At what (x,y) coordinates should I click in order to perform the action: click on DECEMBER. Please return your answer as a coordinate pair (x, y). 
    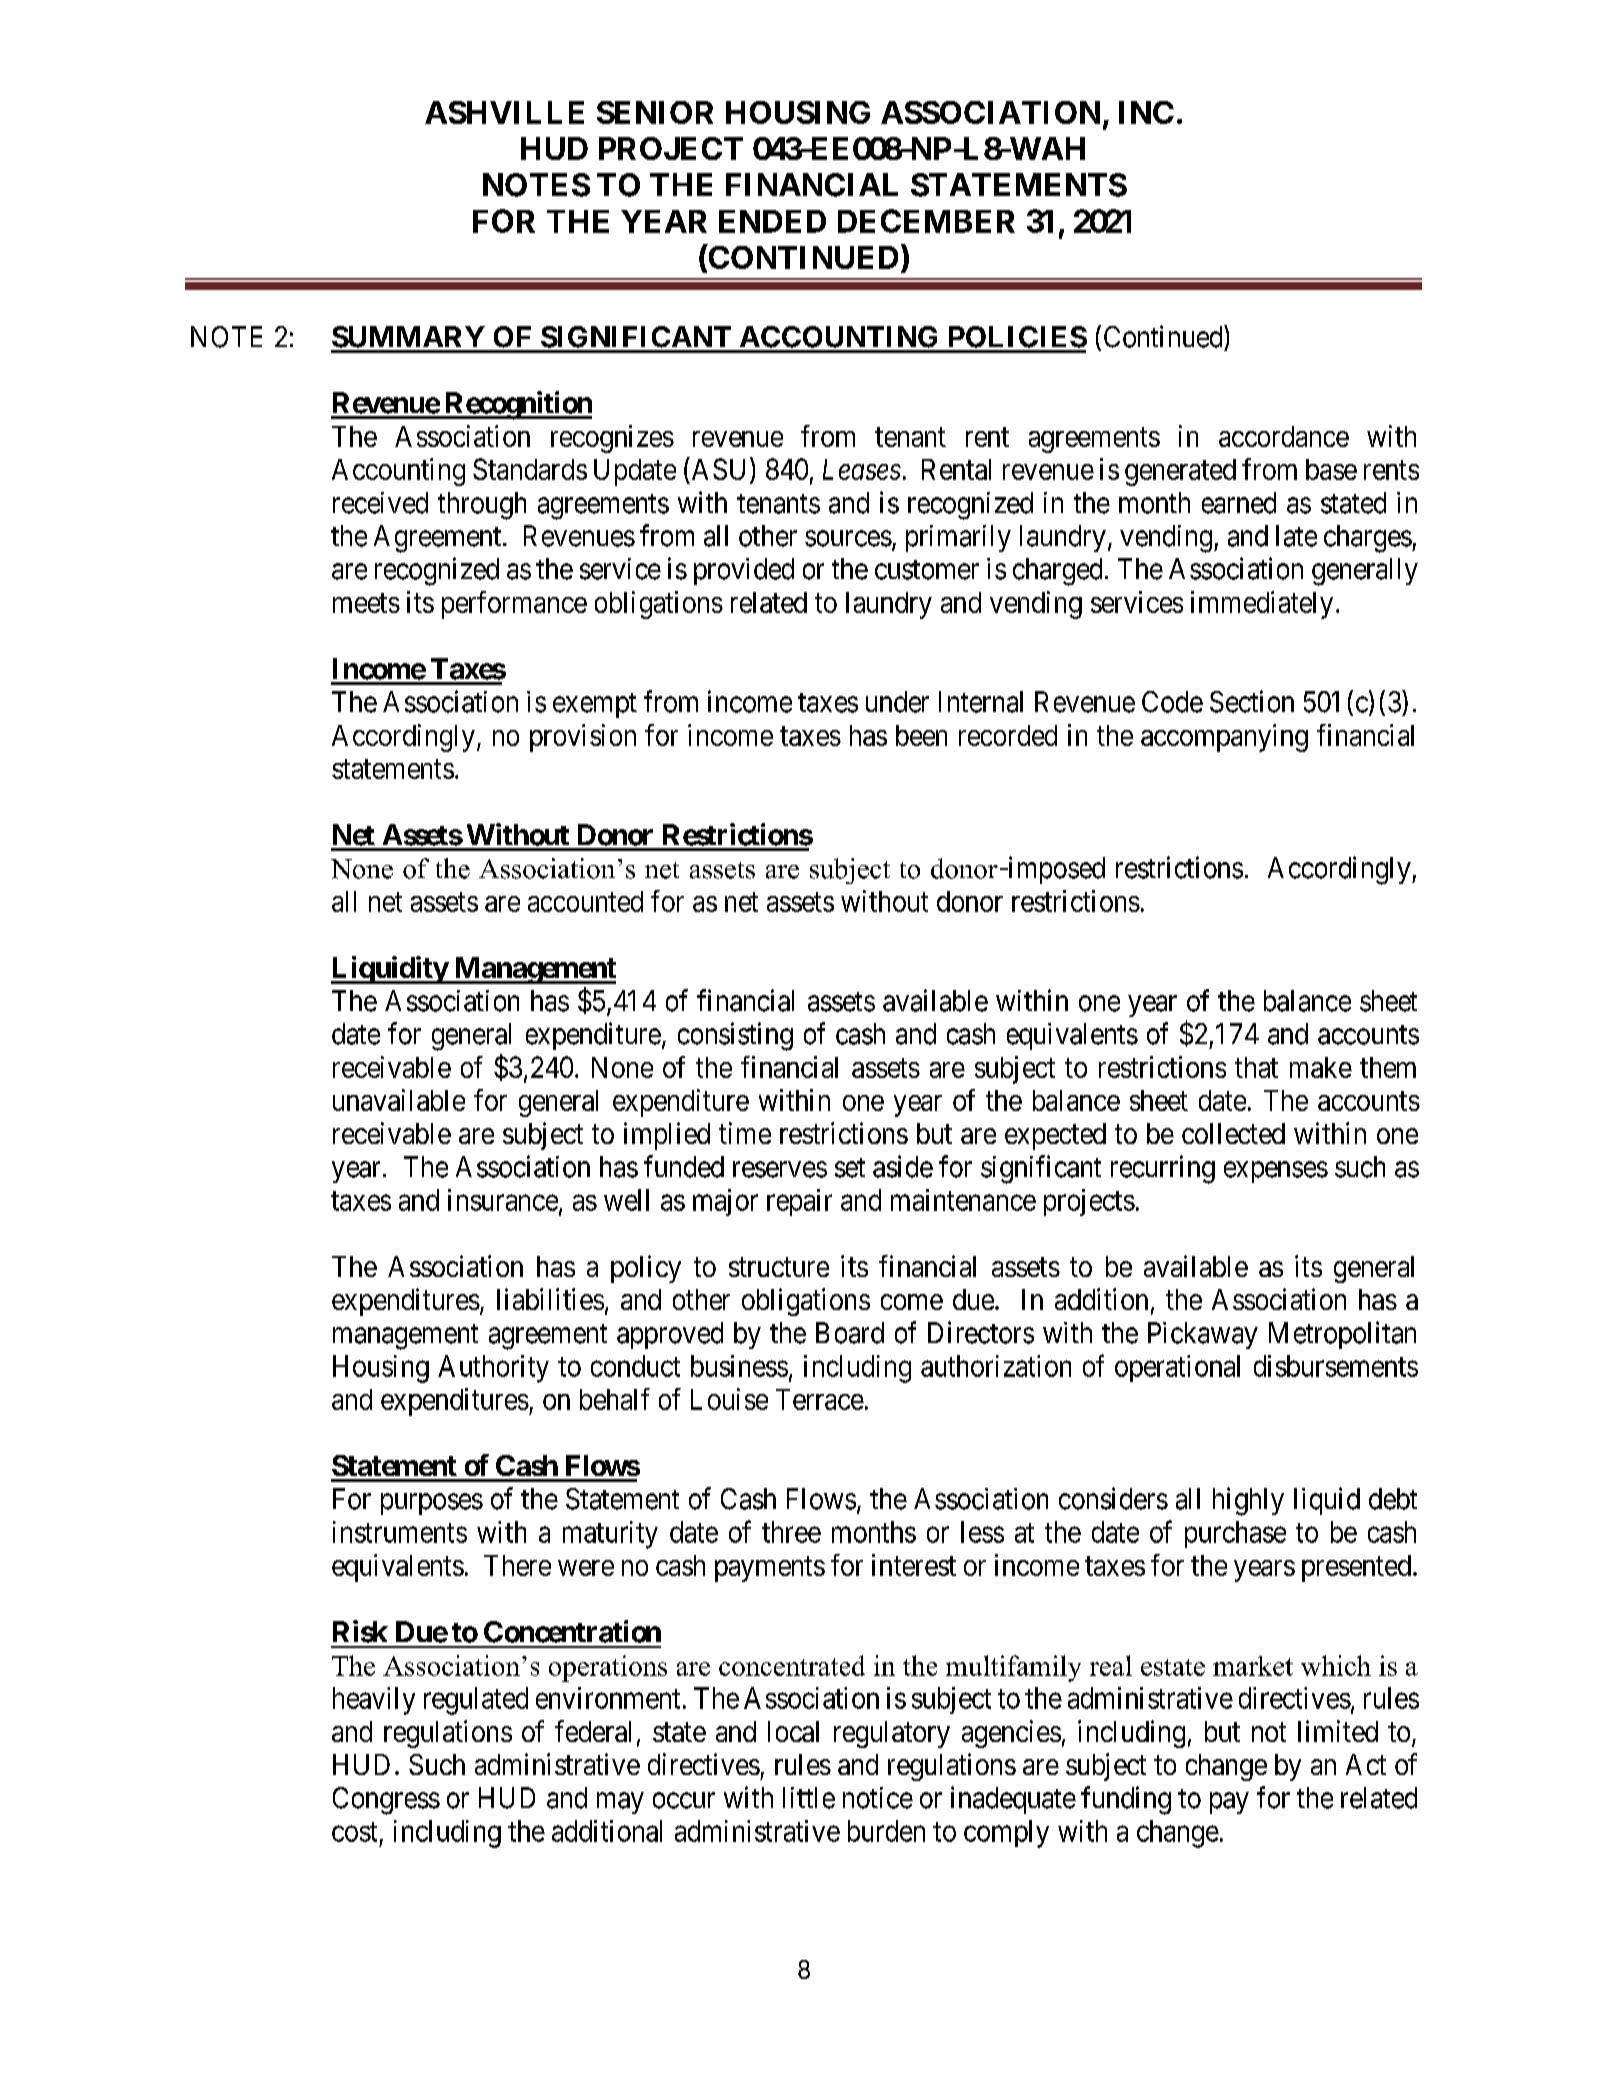
    Looking at the image, I should click on (926, 221).
